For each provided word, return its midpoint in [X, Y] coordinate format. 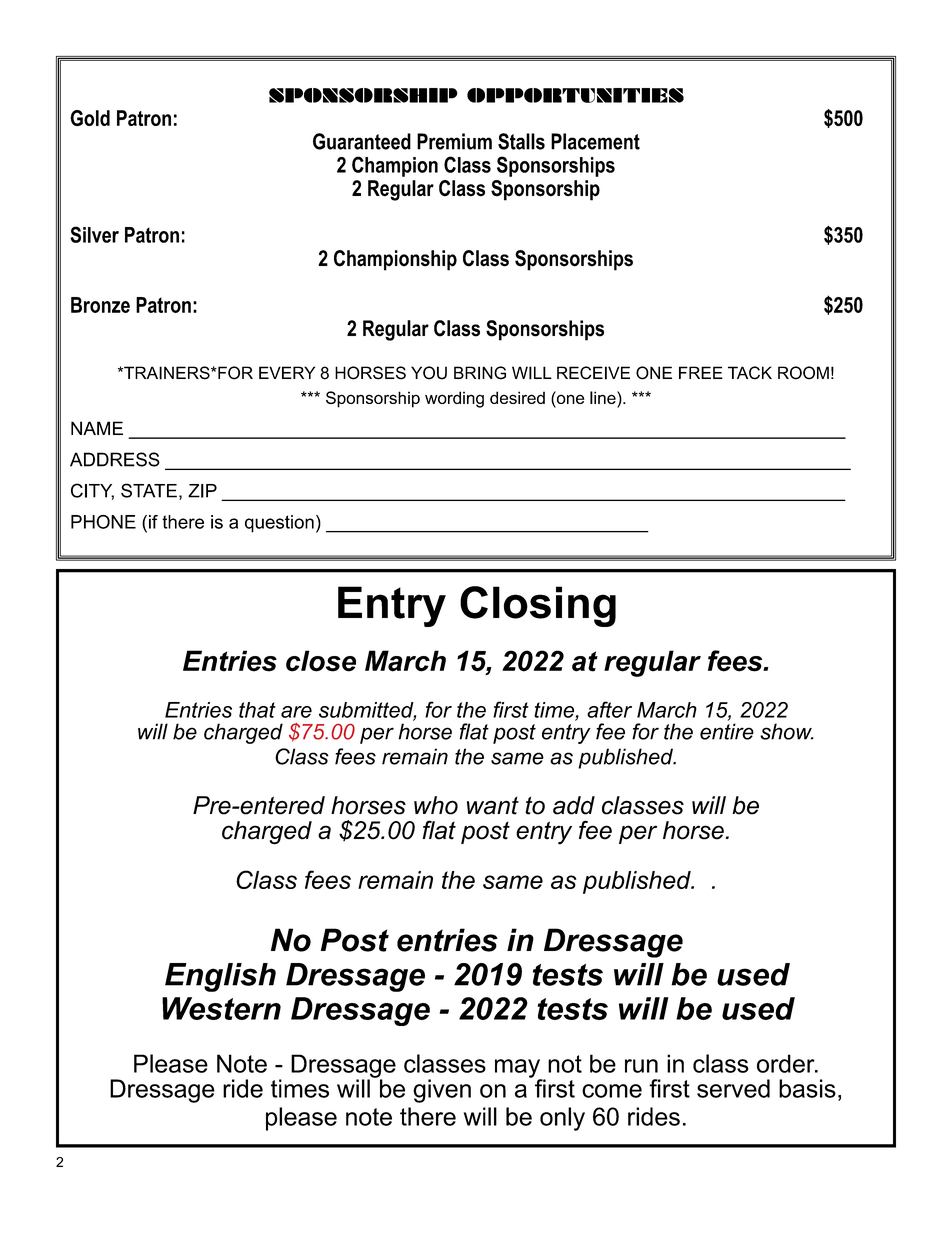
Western [221, 1008]
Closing [538, 606]
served [733, 1088]
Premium [454, 141]
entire [727, 731]
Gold [90, 118]
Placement [595, 141]
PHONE [103, 522]
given [442, 1091]
